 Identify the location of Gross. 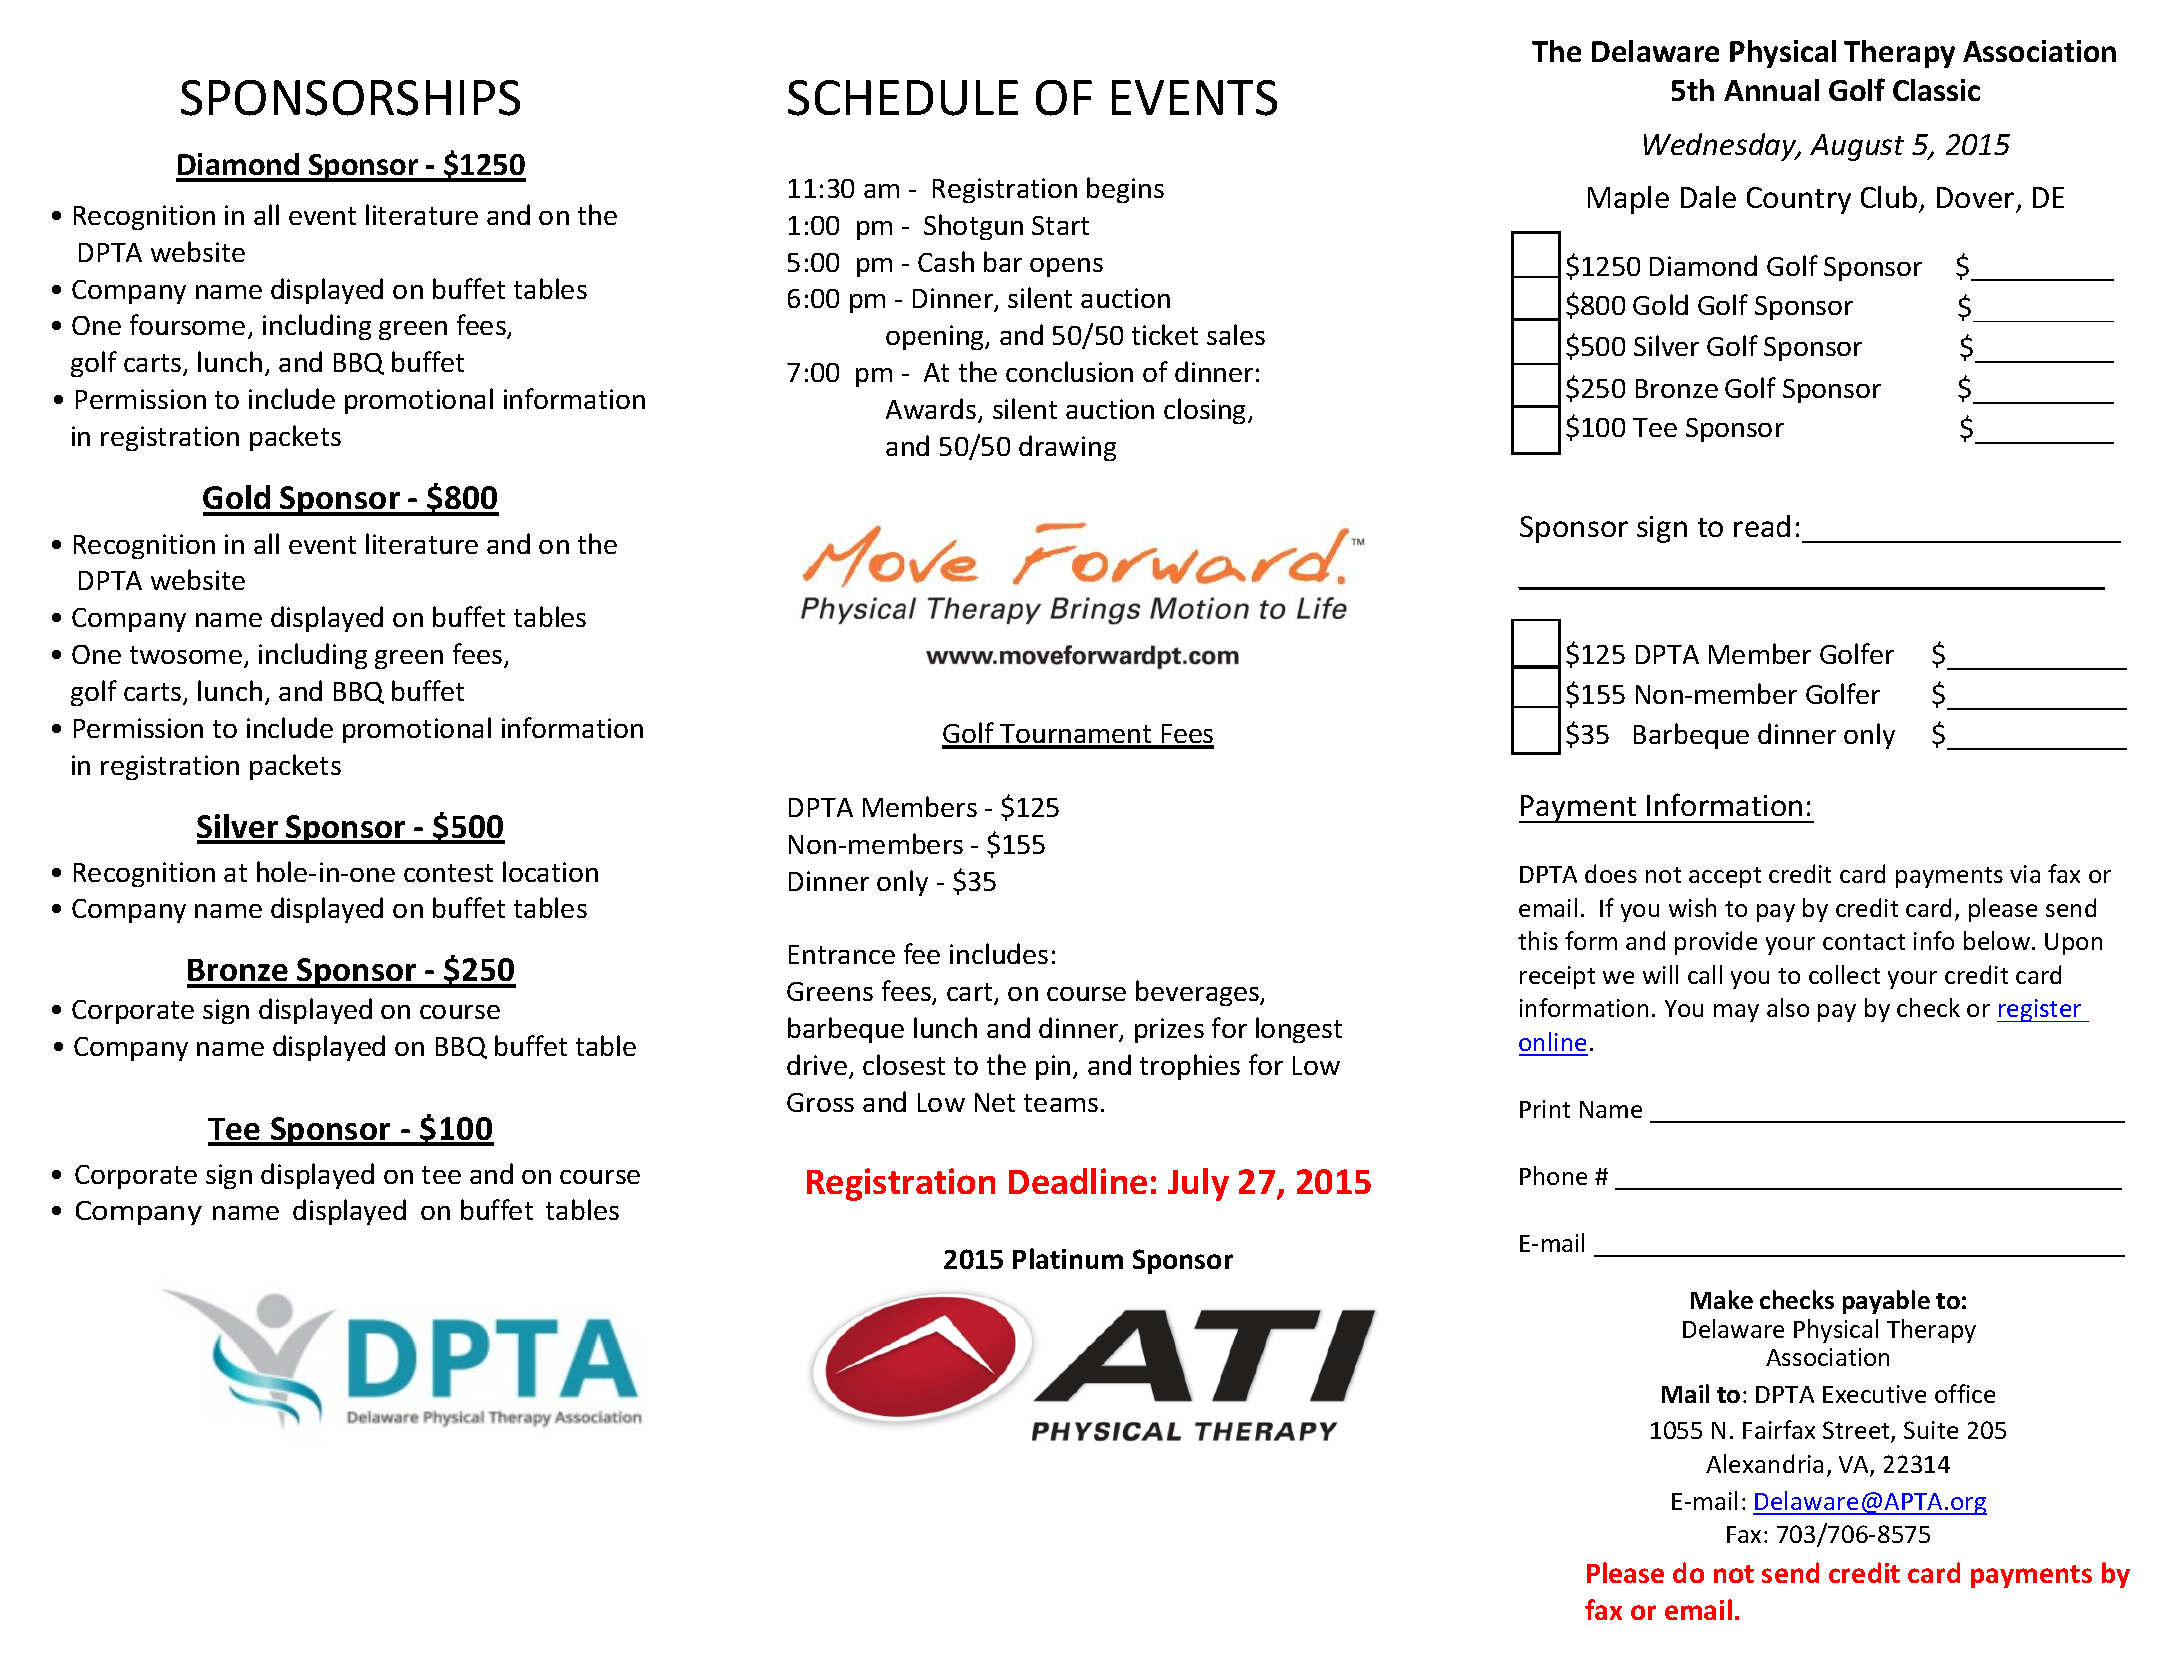
(820, 1102).
